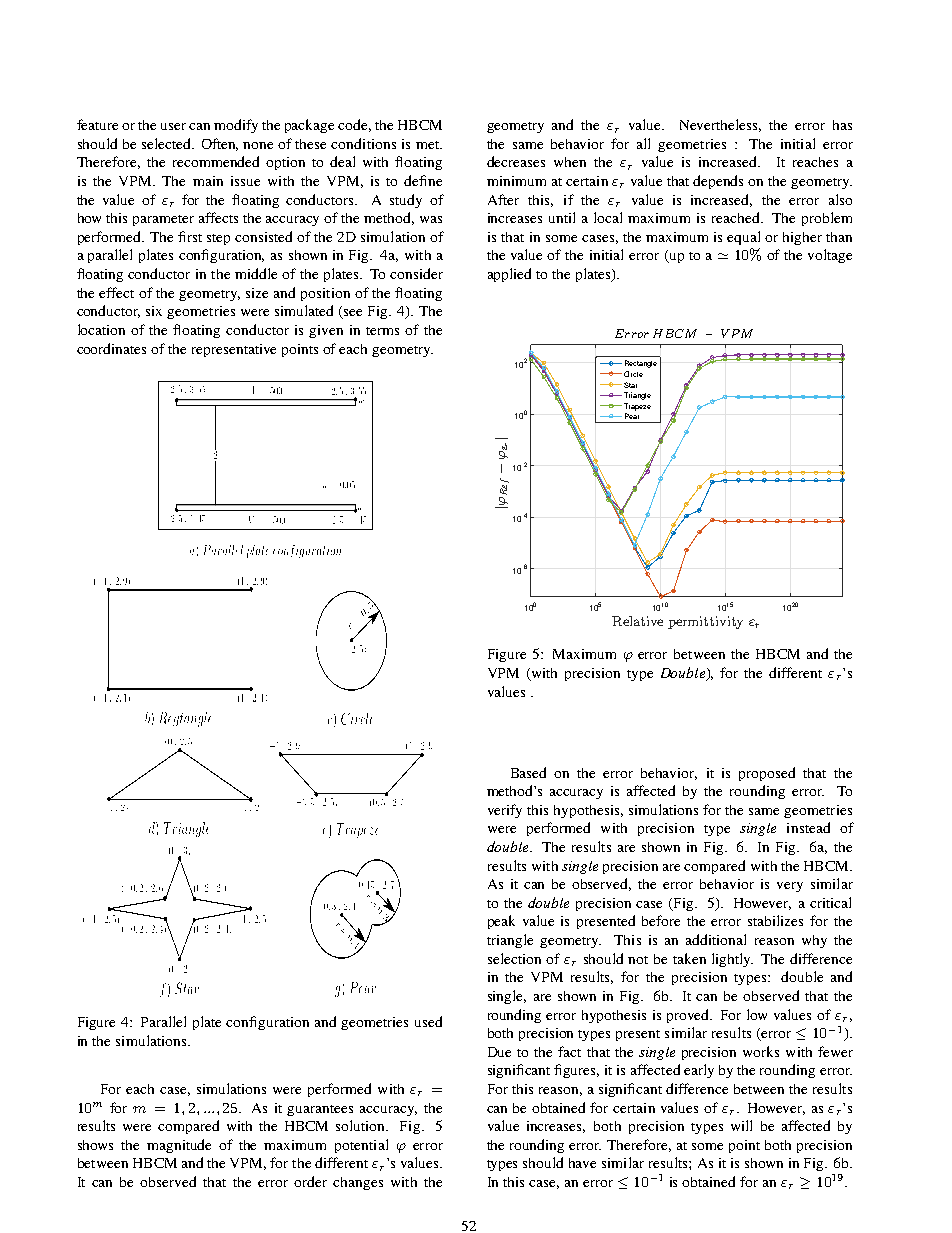 This screenshot has height=1233, width=952. Describe the element at coordinates (382, 331) in the screenshot. I see `terms` at that location.
